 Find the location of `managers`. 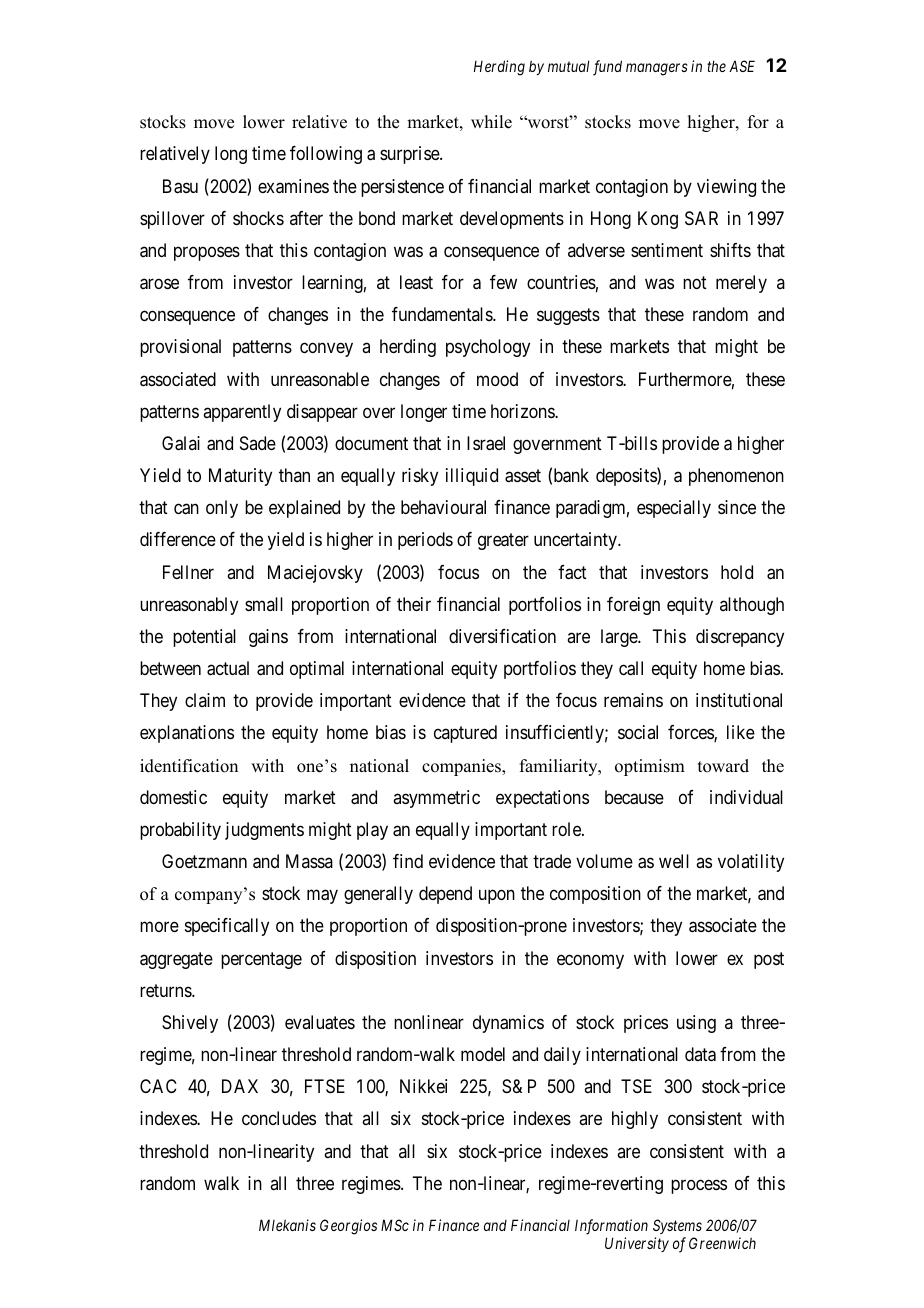

managers is located at coordinates (657, 69).
